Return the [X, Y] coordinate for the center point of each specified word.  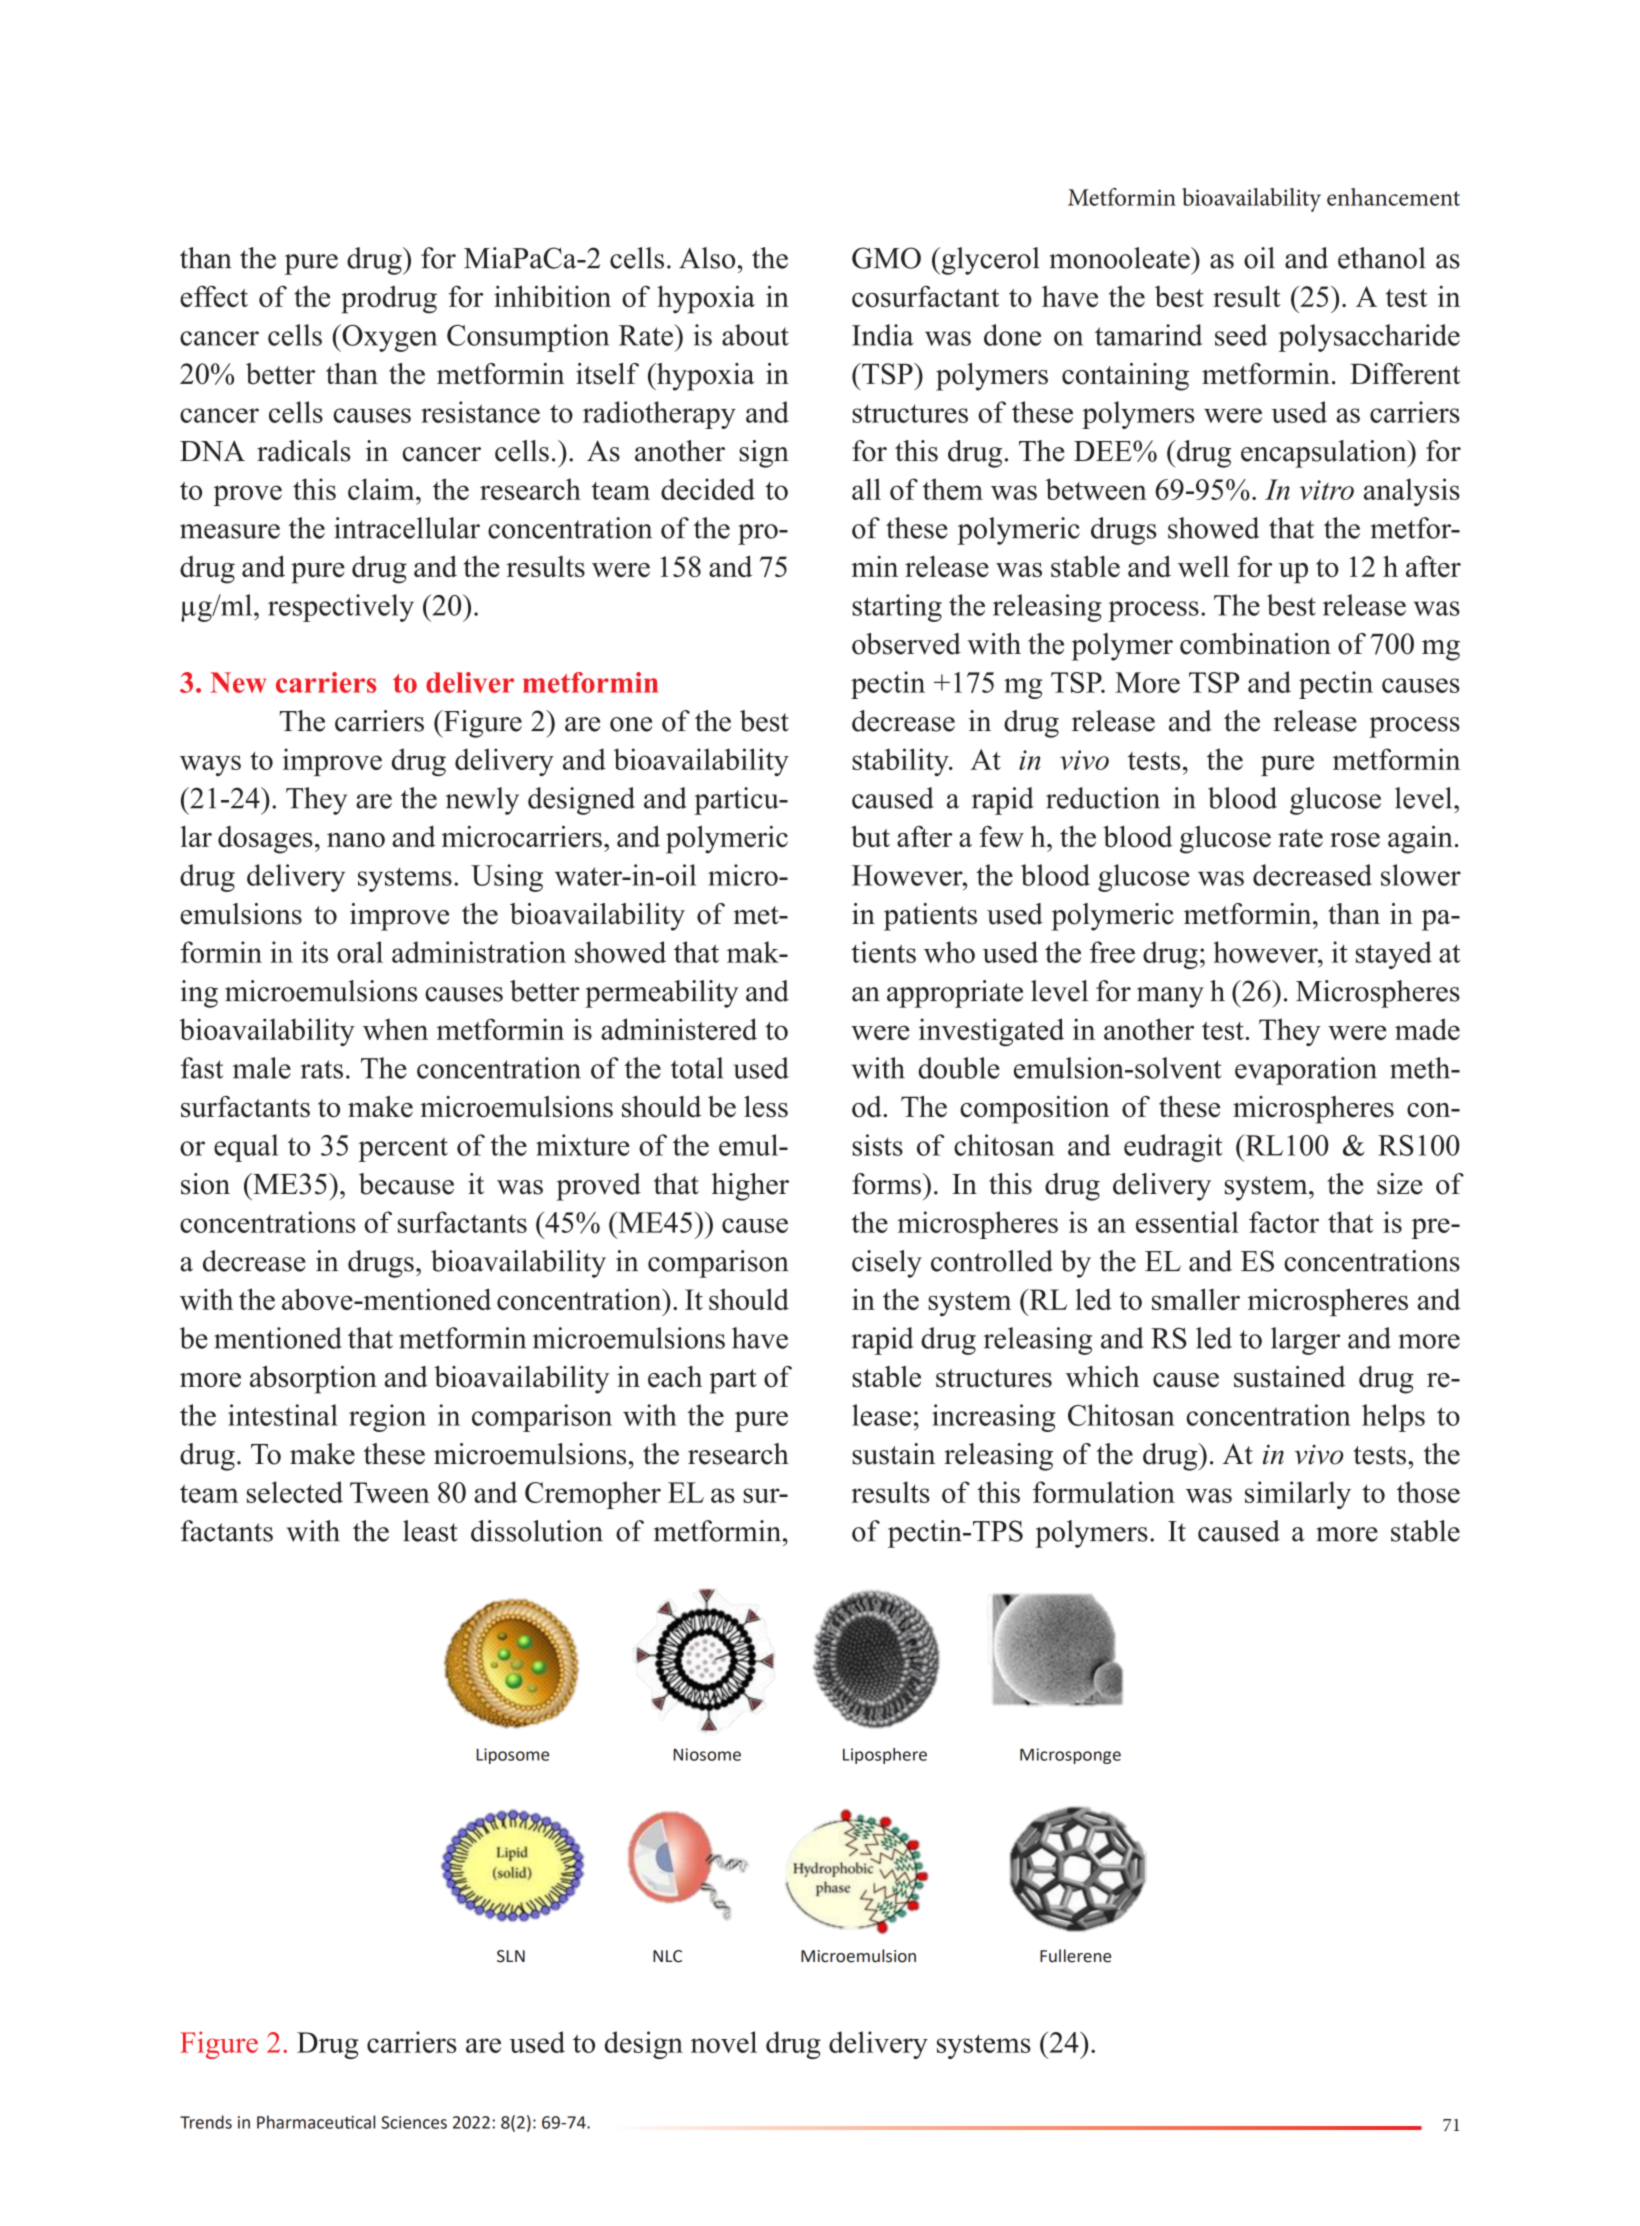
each [675, 1377]
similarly [1298, 1495]
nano [356, 840]
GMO [886, 258]
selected [295, 1492]
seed [1241, 335]
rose [1355, 840]
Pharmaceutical [316, 2122]
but [870, 836]
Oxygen [388, 338]
